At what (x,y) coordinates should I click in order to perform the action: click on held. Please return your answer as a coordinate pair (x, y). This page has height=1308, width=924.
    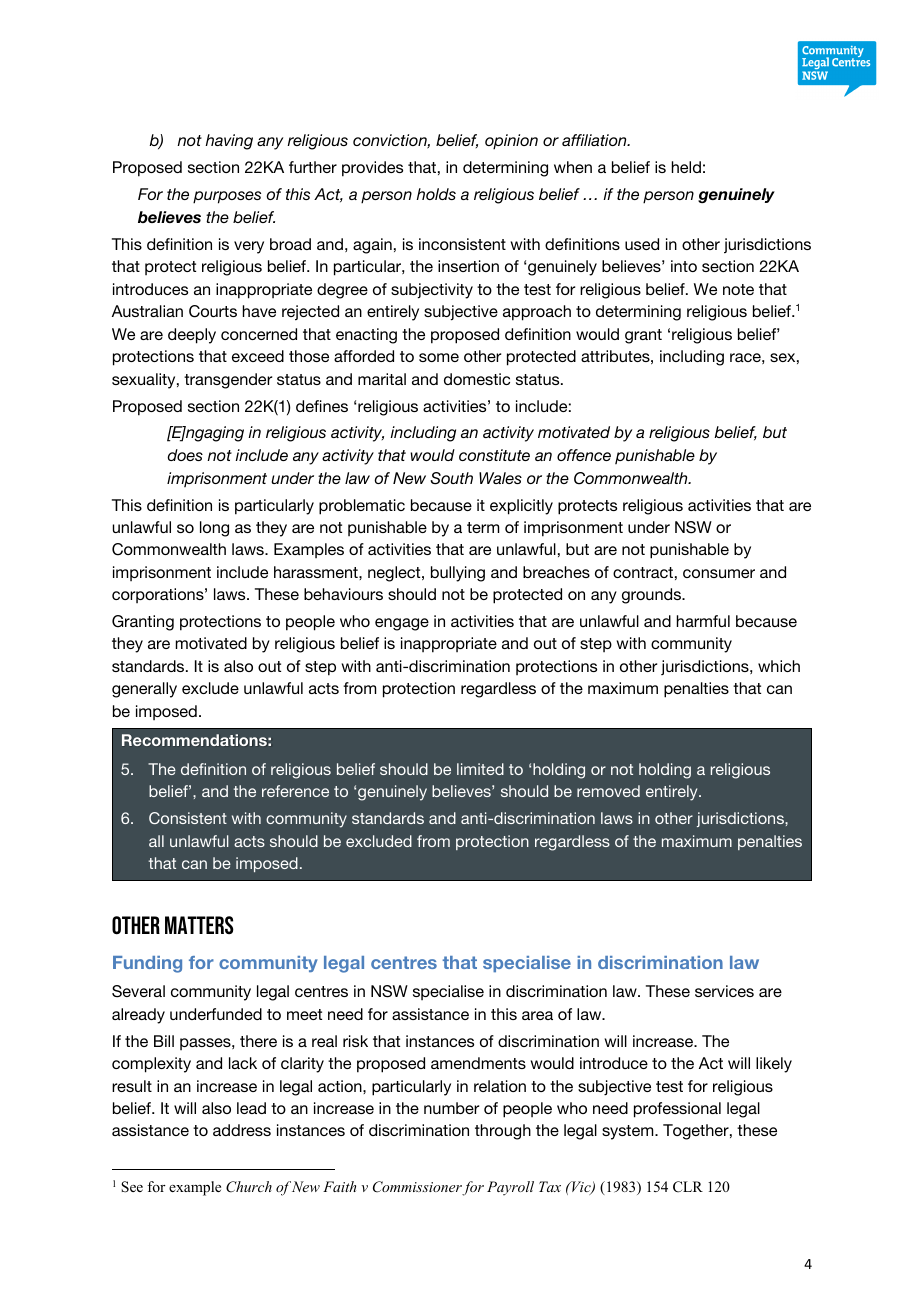
    Looking at the image, I should click on (686, 167).
